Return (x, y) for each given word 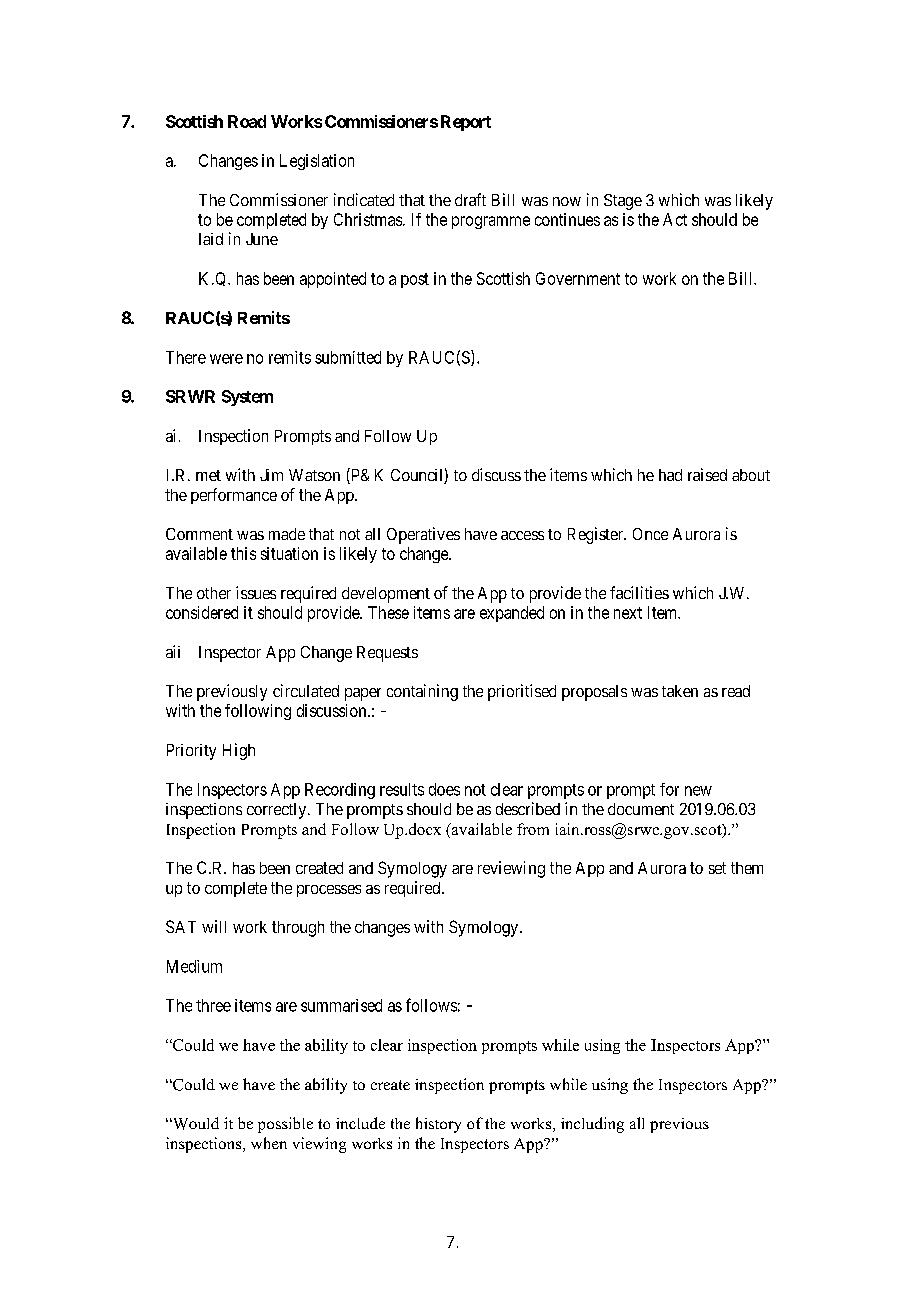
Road (247, 121)
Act (675, 219)
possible (285, 1125)
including (592, 1125)
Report (466, 123)
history (438, 1125)
